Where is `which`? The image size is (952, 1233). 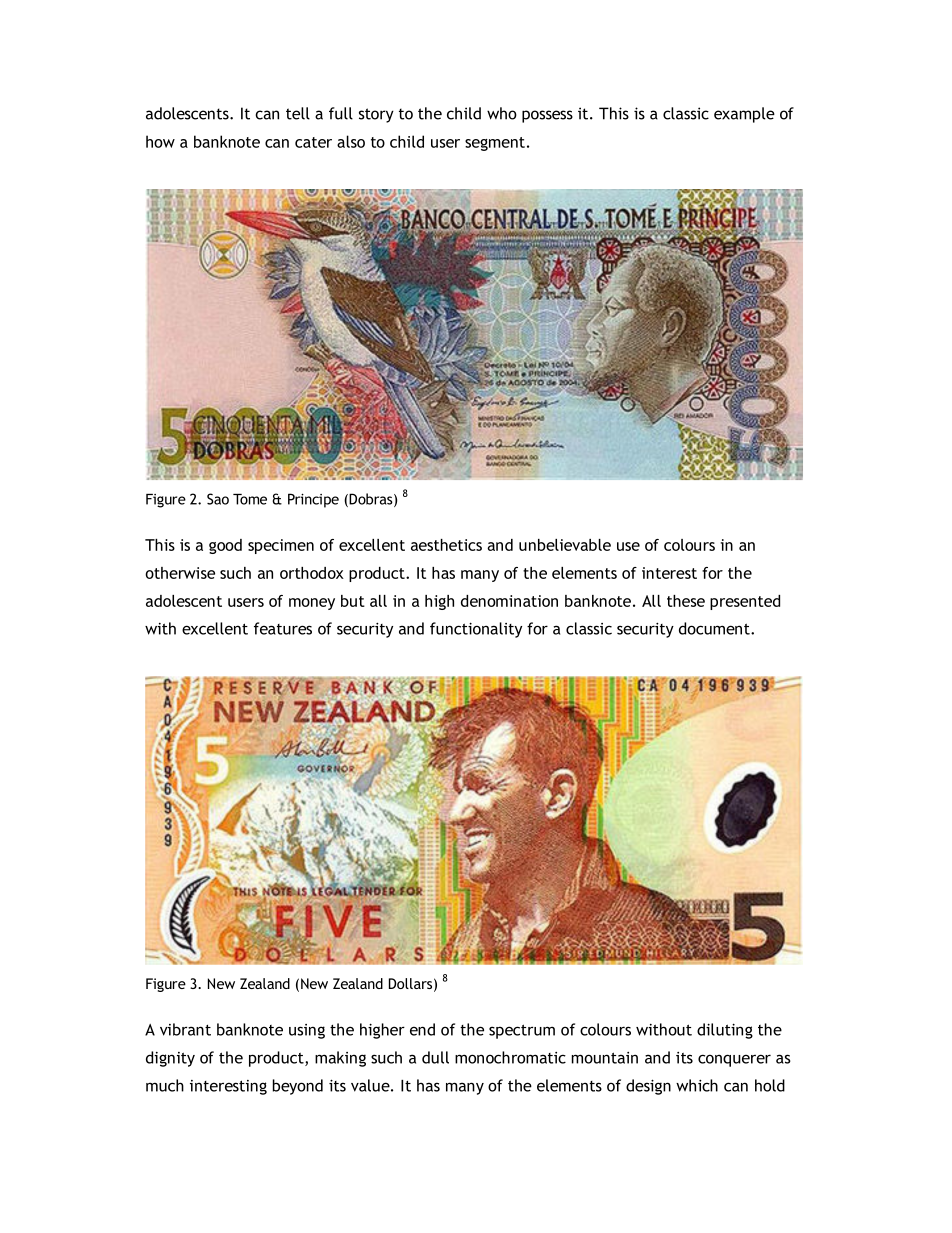
which is located at coordinates (697, 1085).
